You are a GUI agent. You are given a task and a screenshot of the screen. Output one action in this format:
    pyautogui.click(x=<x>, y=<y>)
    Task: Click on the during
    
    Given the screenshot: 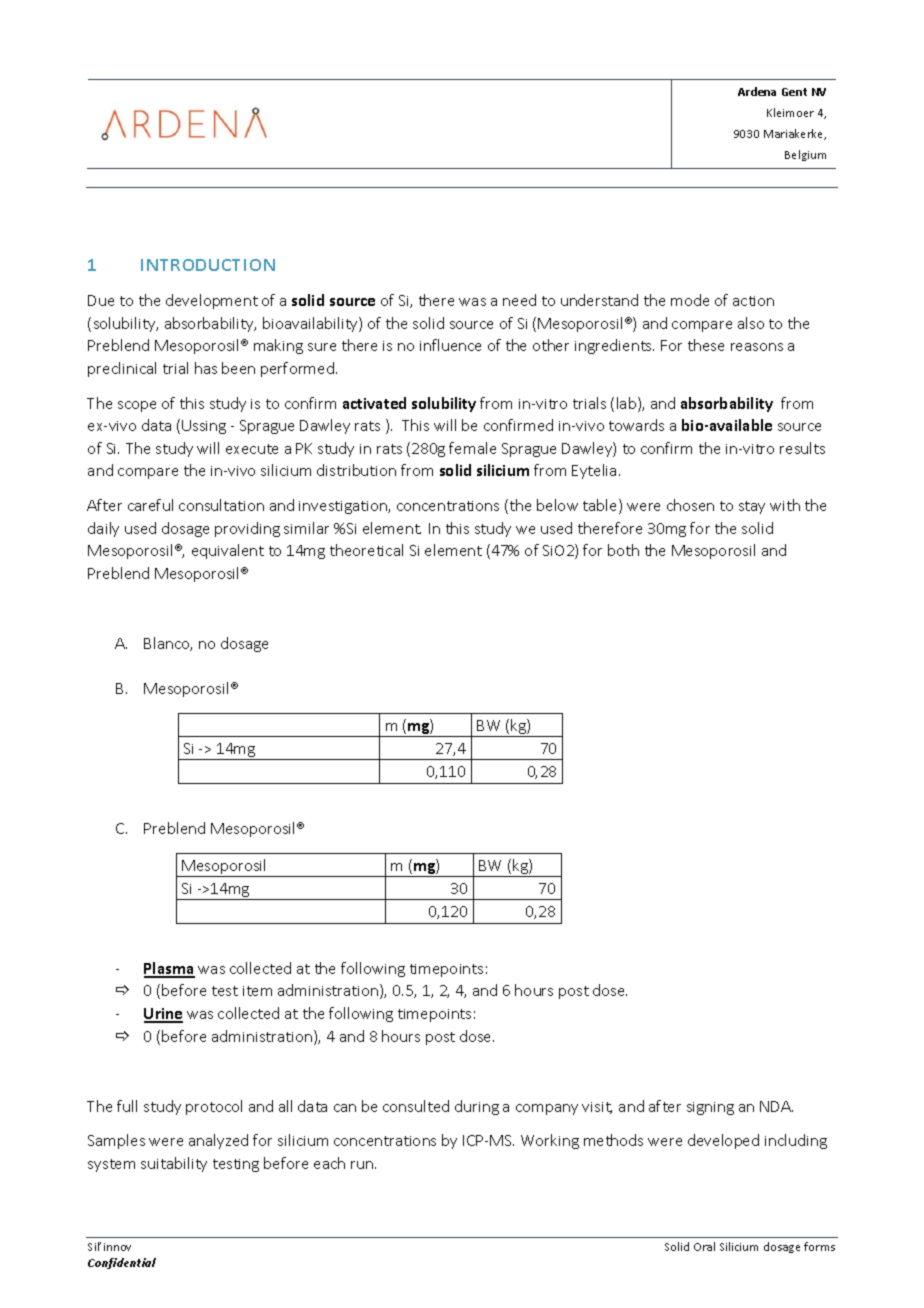 What is the action you would take?
    pyautogui.click(x=477, y=1107)
